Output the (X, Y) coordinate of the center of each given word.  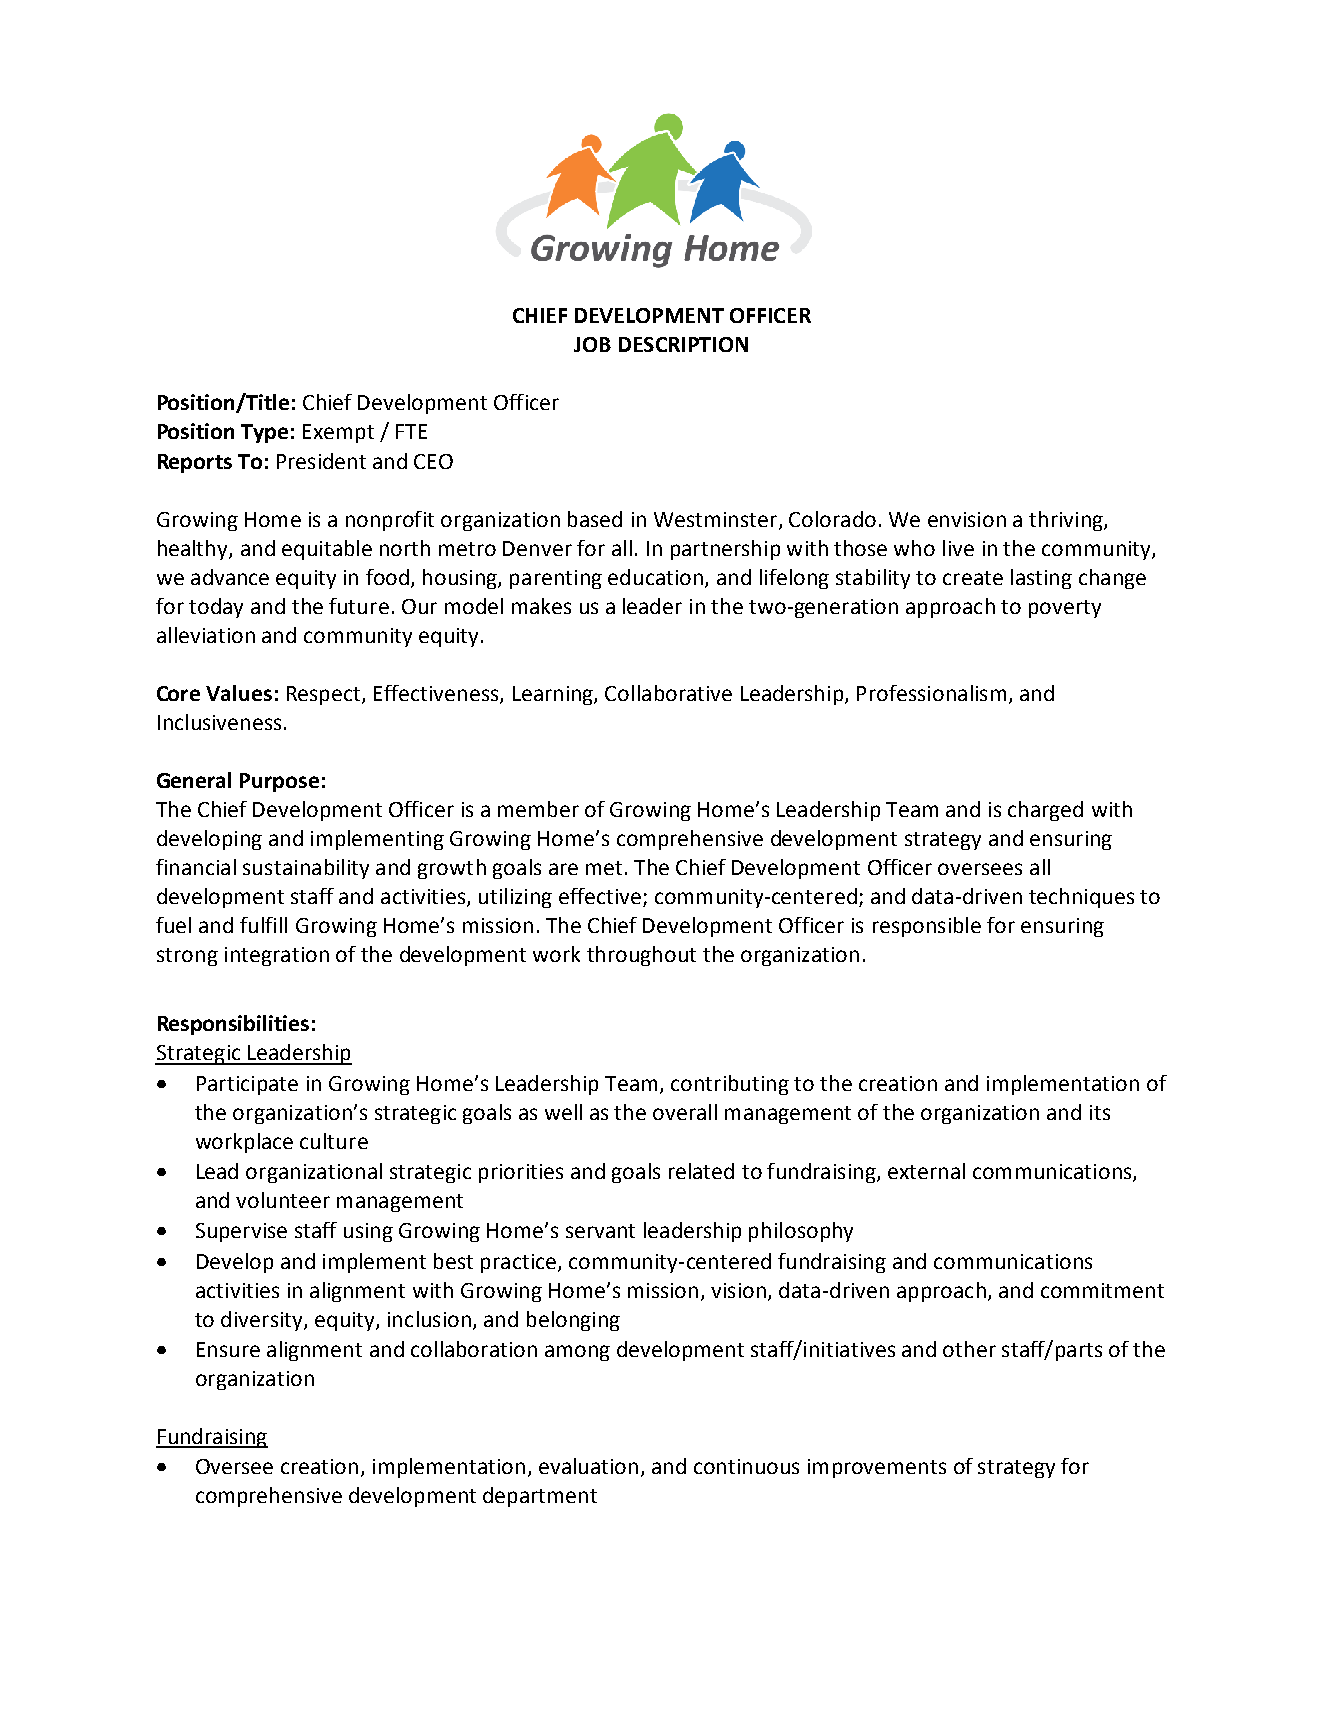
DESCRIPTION (683, 344)
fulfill (263, 925)
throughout (641, 956)
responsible (927, 927)
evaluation (588, 1466)
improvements (877, 1468)
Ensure (228, 1349)
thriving (1067, 521)
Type (264, 433)
